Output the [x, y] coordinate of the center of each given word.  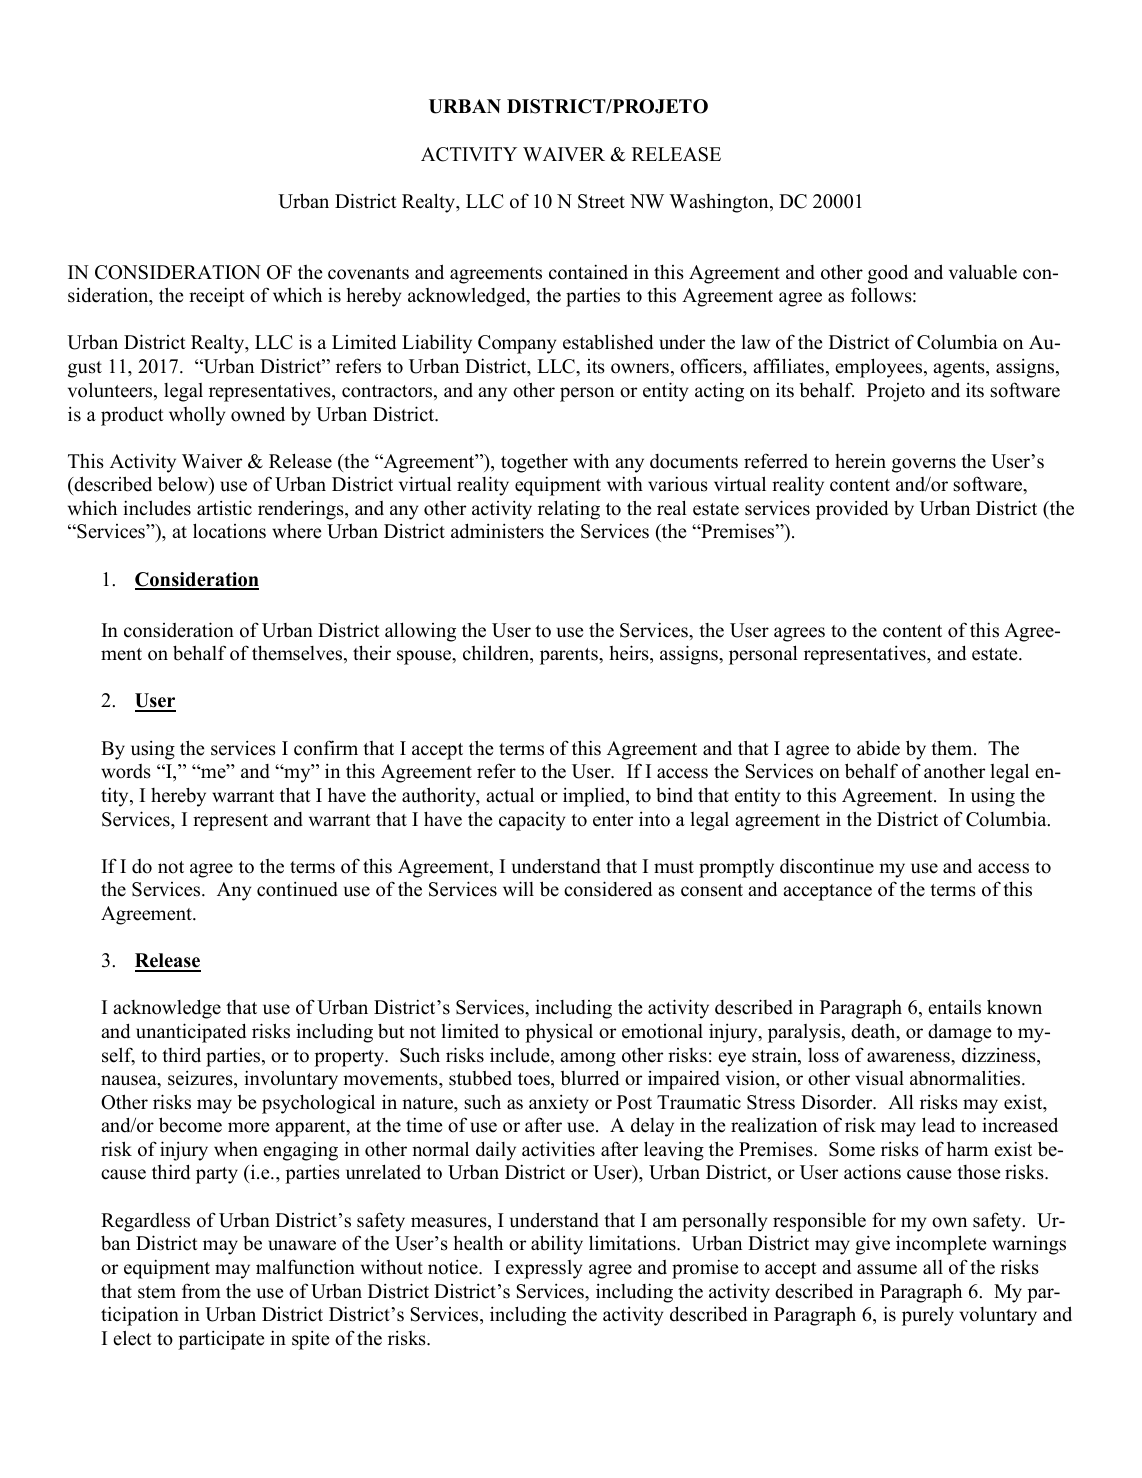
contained [588, 272]
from [201, 1291]
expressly [544, 1269]
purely [928, 1316]
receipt [217, 297]
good [888, 274]
